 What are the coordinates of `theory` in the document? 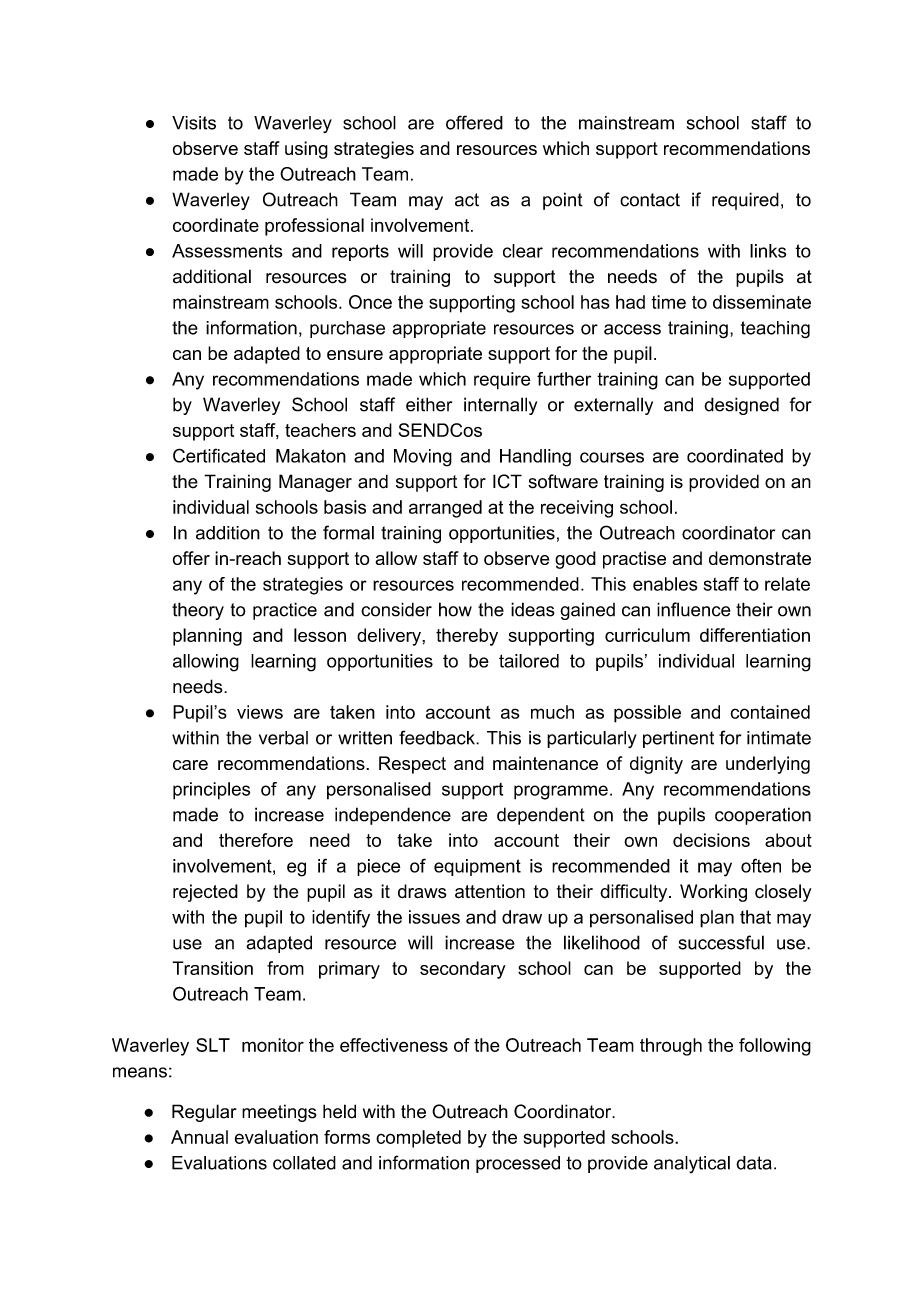 It's located at (198, 611).
